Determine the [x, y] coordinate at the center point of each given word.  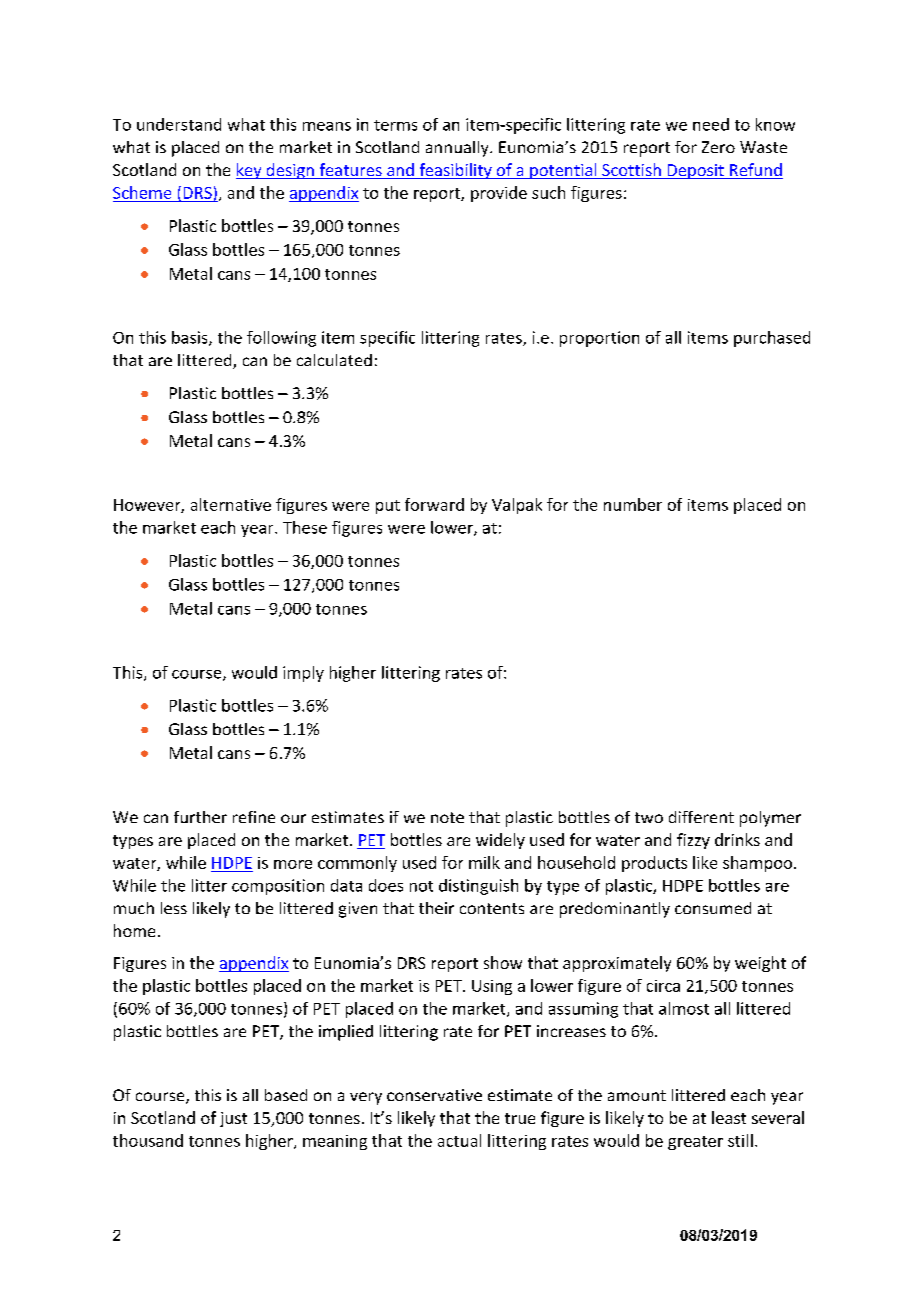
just [233, 1119]
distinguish [478, 887]
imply [303, 674]
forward [434, 504]
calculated [334, 360]
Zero [718, 147]
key [250, 171]
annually [458, 149]
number [633, 504]
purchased [772, 339]
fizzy [693, 841]
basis [191, 338]
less [174, 908]
